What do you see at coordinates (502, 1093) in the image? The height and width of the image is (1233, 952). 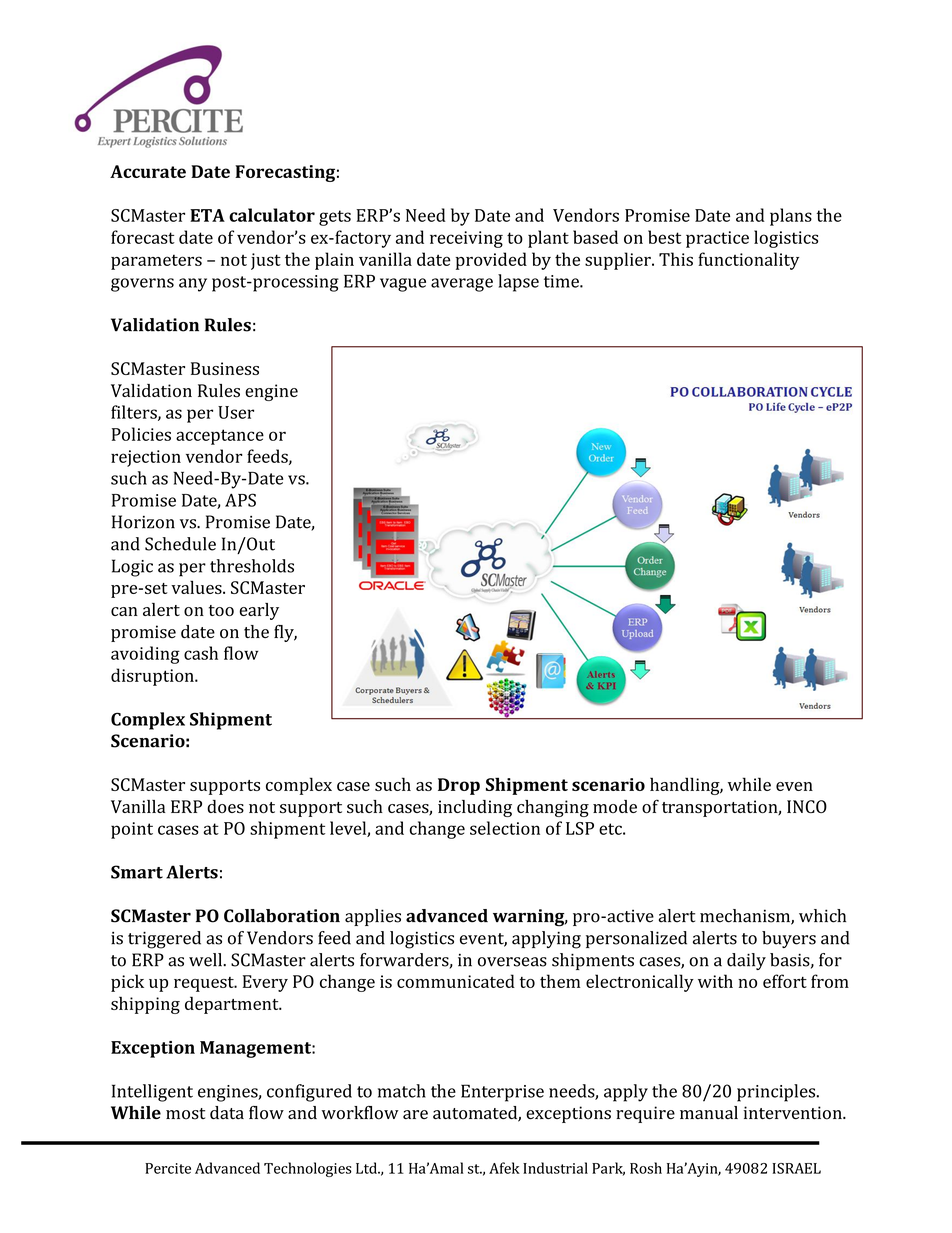 I see `Enterprise` at bounding box center [502, 1093].
